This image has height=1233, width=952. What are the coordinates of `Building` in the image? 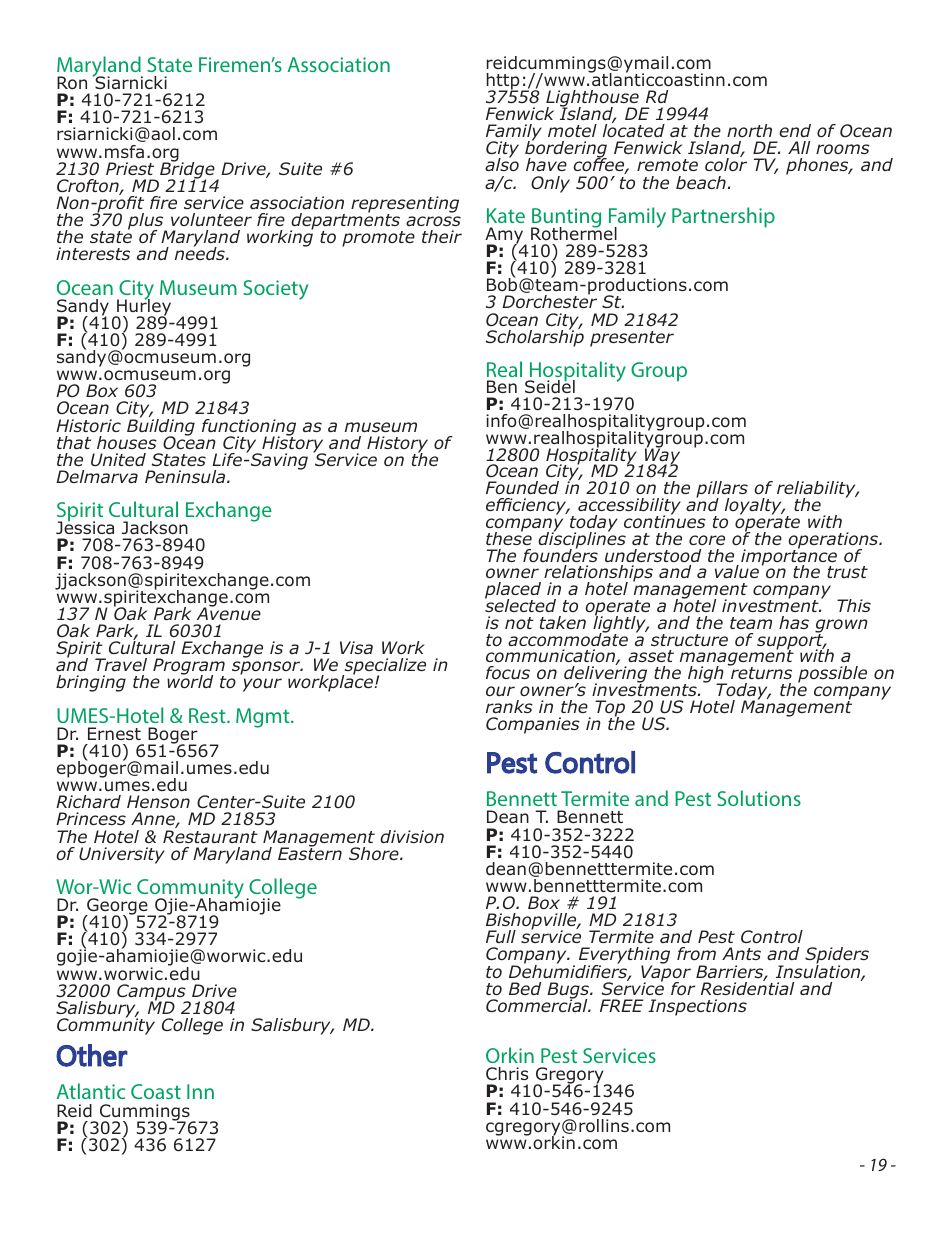 It's located at (161, 427).
